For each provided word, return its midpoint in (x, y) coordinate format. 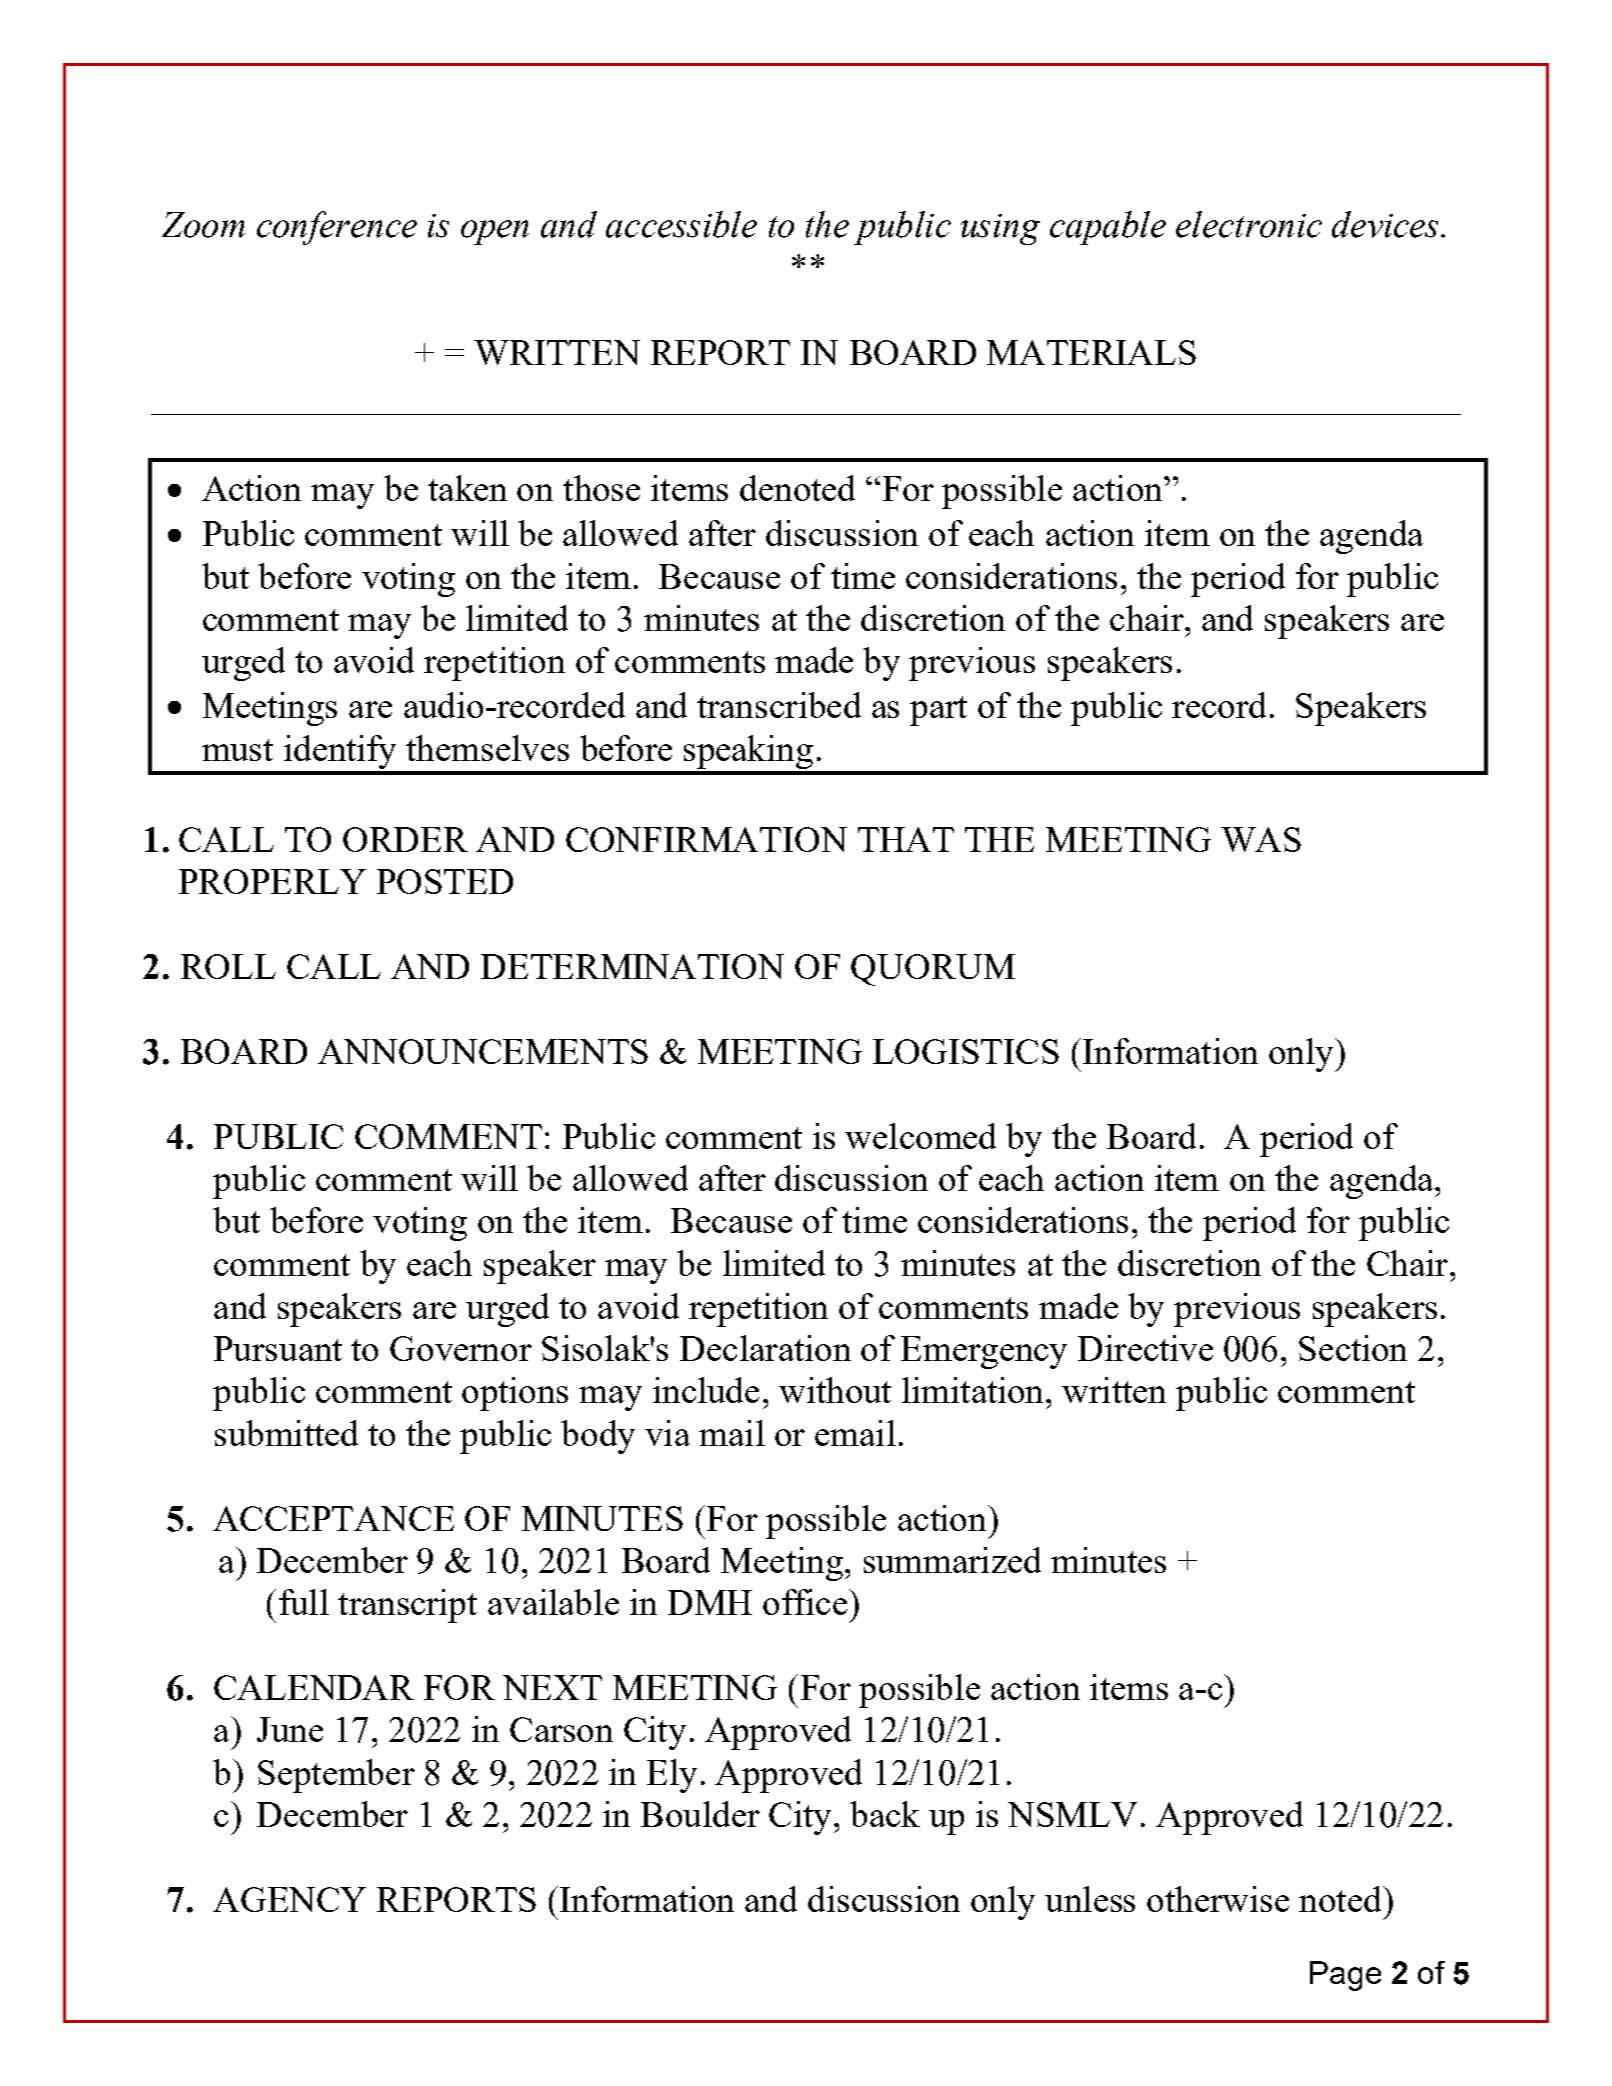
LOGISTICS (966, 1051)
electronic (1249, 224)
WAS (1261, 839)
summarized (952, 1560)
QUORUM (933, 970)
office (806, 1602)
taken (467, 488)
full (304, 1602)
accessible (681, 224)
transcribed (779, 705)
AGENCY (289, 1899)
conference (337, 228)
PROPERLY (272, 881)
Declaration (765, 1348)
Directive (1145, 1348)
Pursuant (278, 1348)
